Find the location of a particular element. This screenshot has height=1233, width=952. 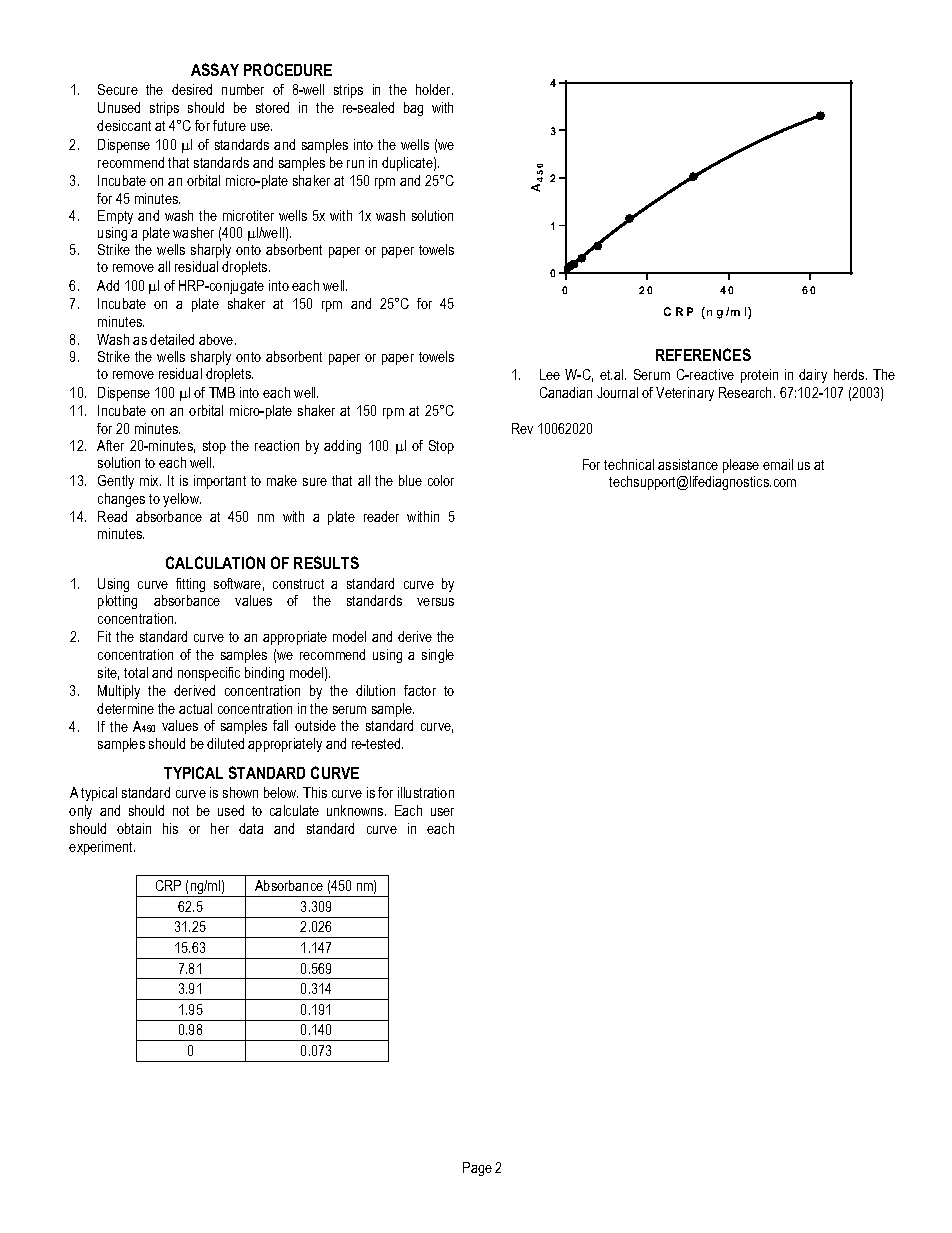

detailed is located at coordinates (172, 339).
